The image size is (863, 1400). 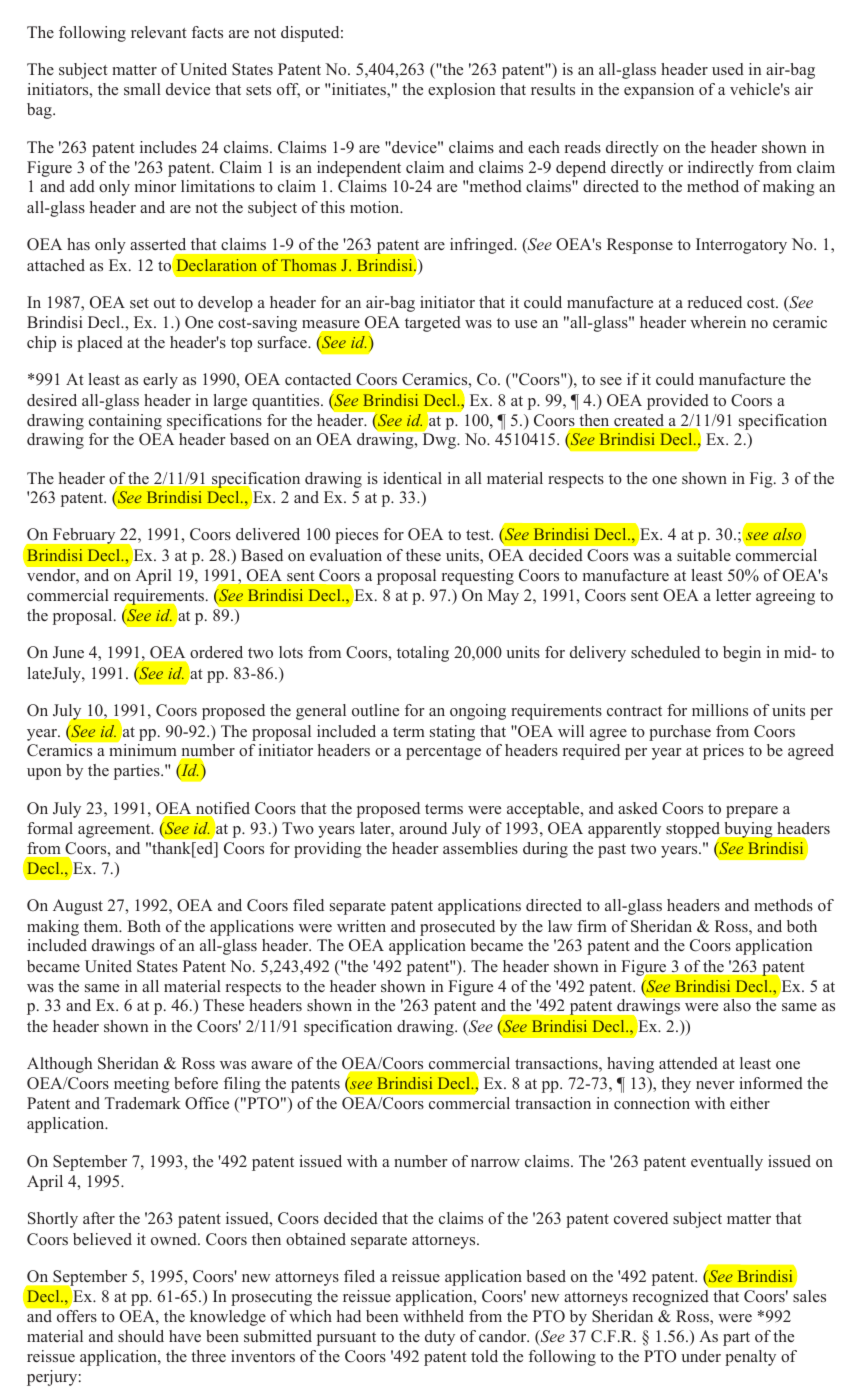 I want to click on suitable, so click(x=704, y=555).
